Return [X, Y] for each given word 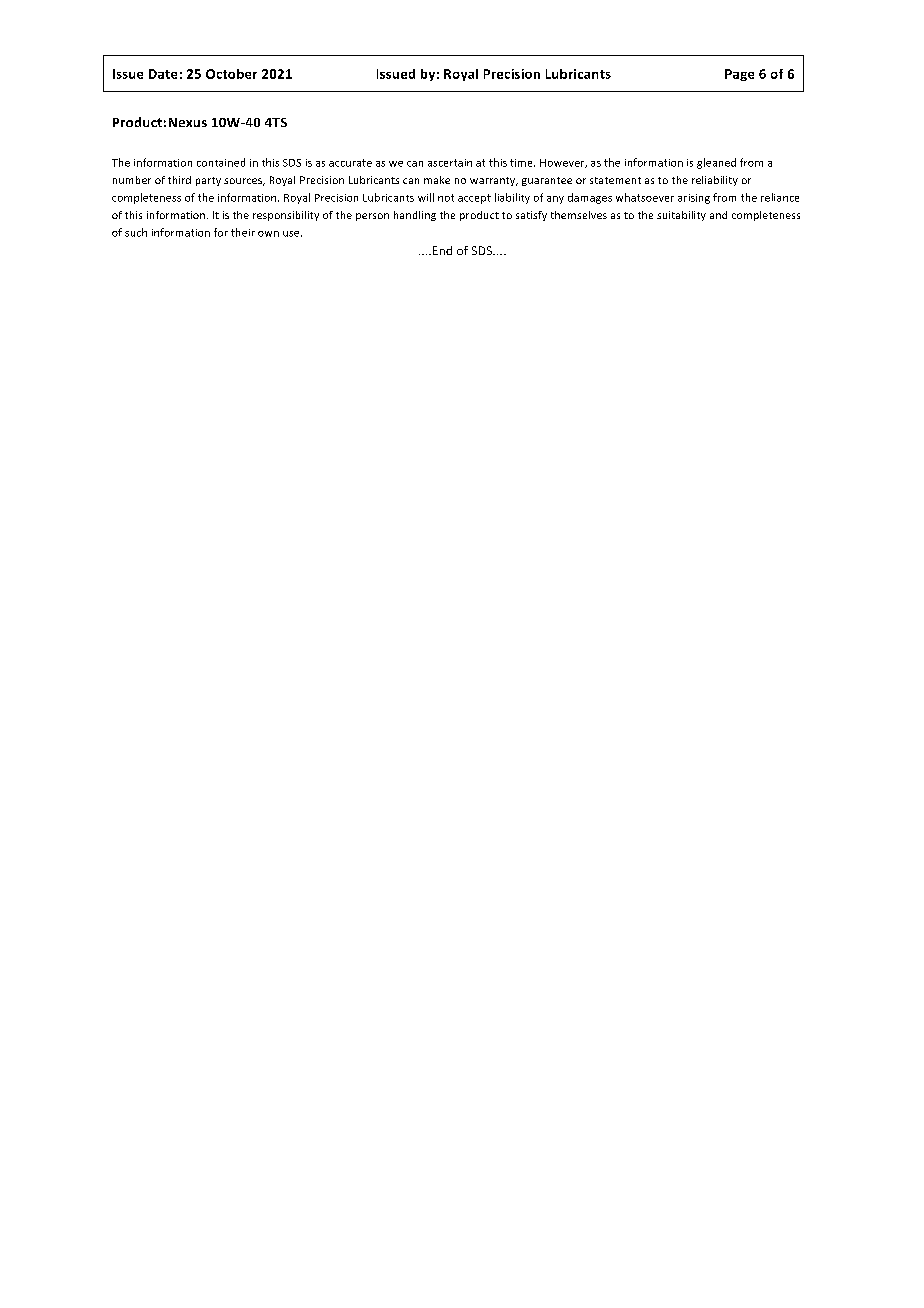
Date [163, 74]
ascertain [450, 163]
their [243, 232]
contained [221, 162]
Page [739, 75]
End [441, 250]
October [231, 74]
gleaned [716, 163]
